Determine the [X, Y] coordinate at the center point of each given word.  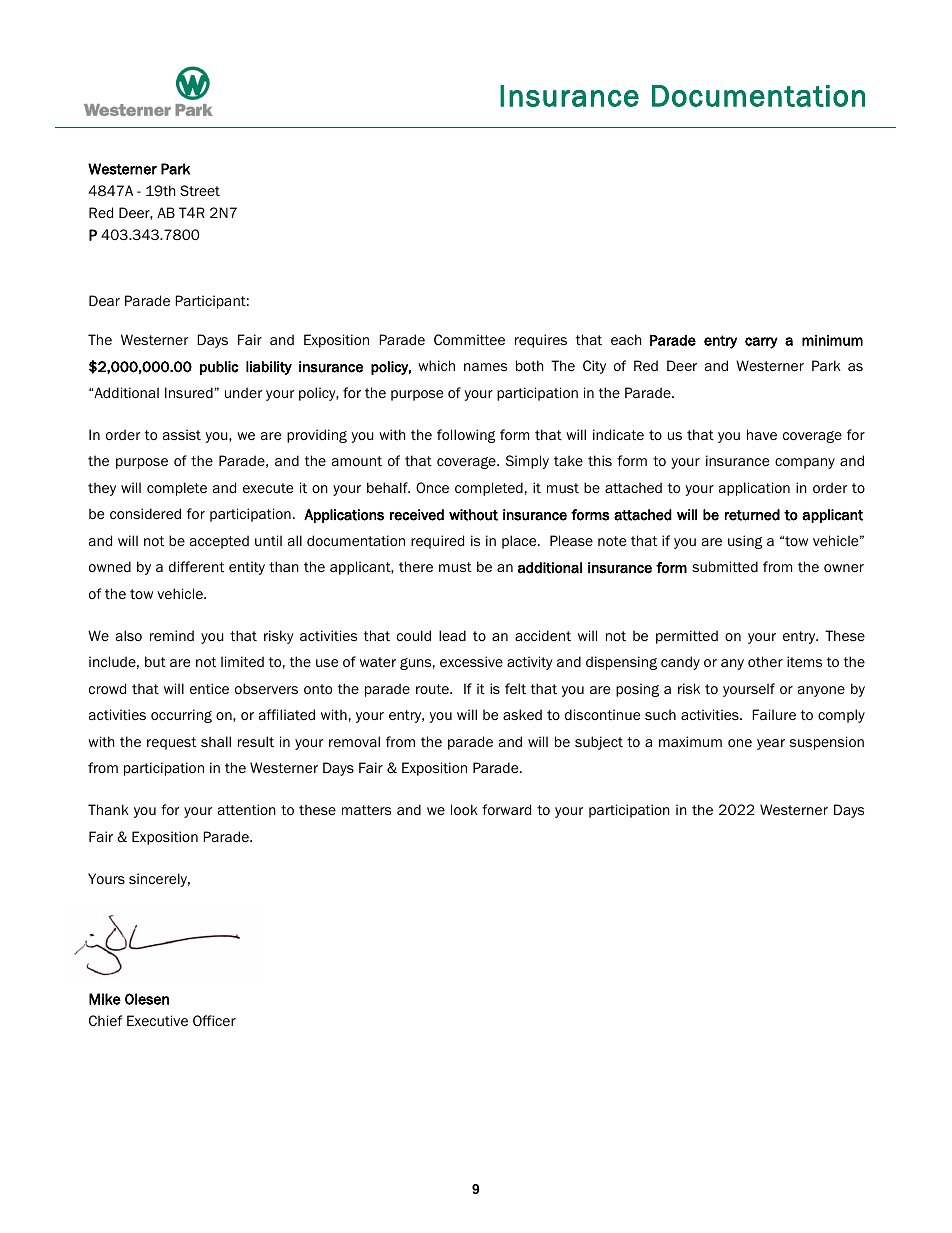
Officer [214, 1020]
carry [761, 343]
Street [200, 190]
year [771, 744]
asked [522, 715]
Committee [469, 340]
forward [506, 809]
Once [432, 488]
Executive [157, 1021]
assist [182, 434]
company [805, 463]
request [171, 743]
